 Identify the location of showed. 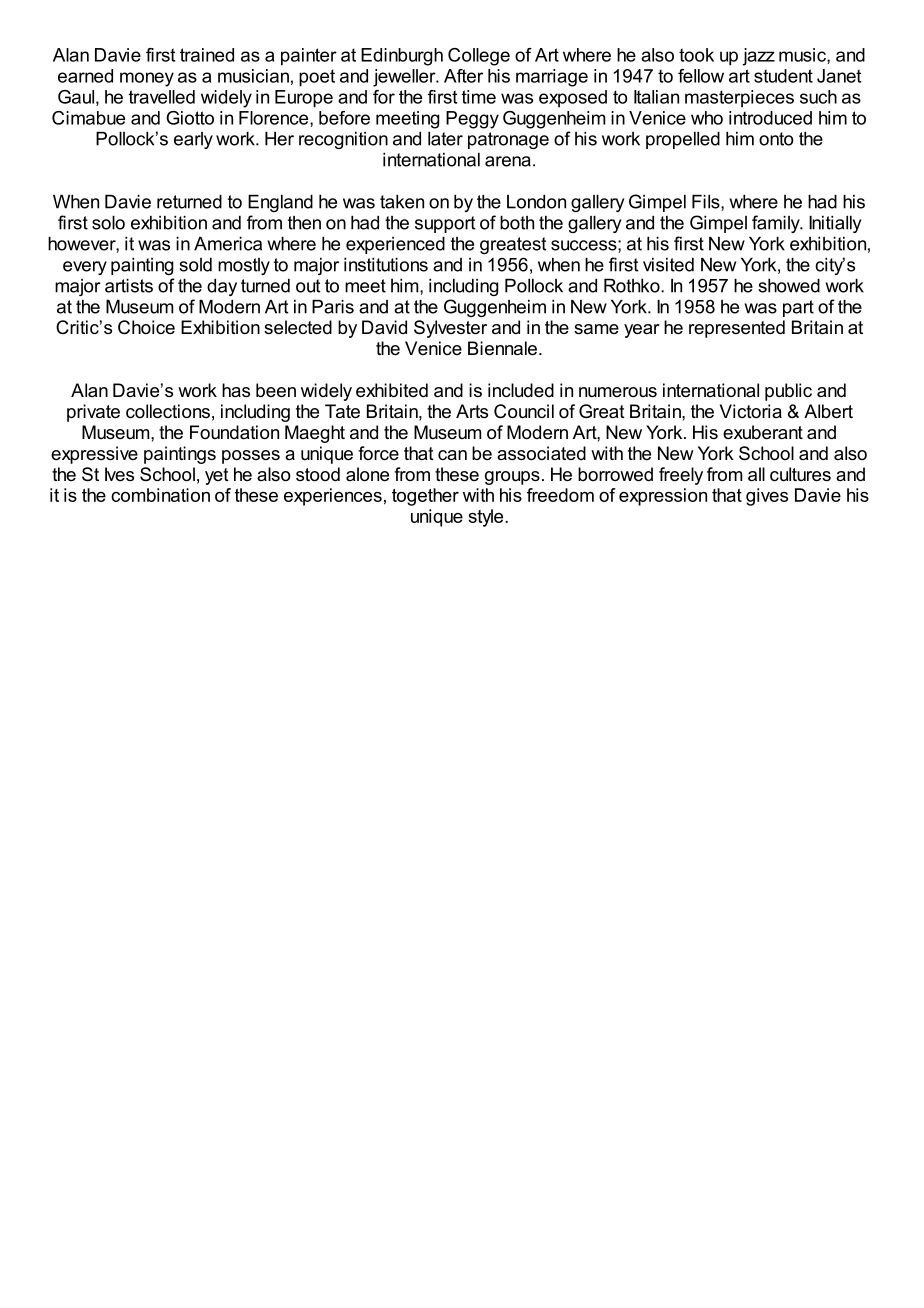
(789, 286).
